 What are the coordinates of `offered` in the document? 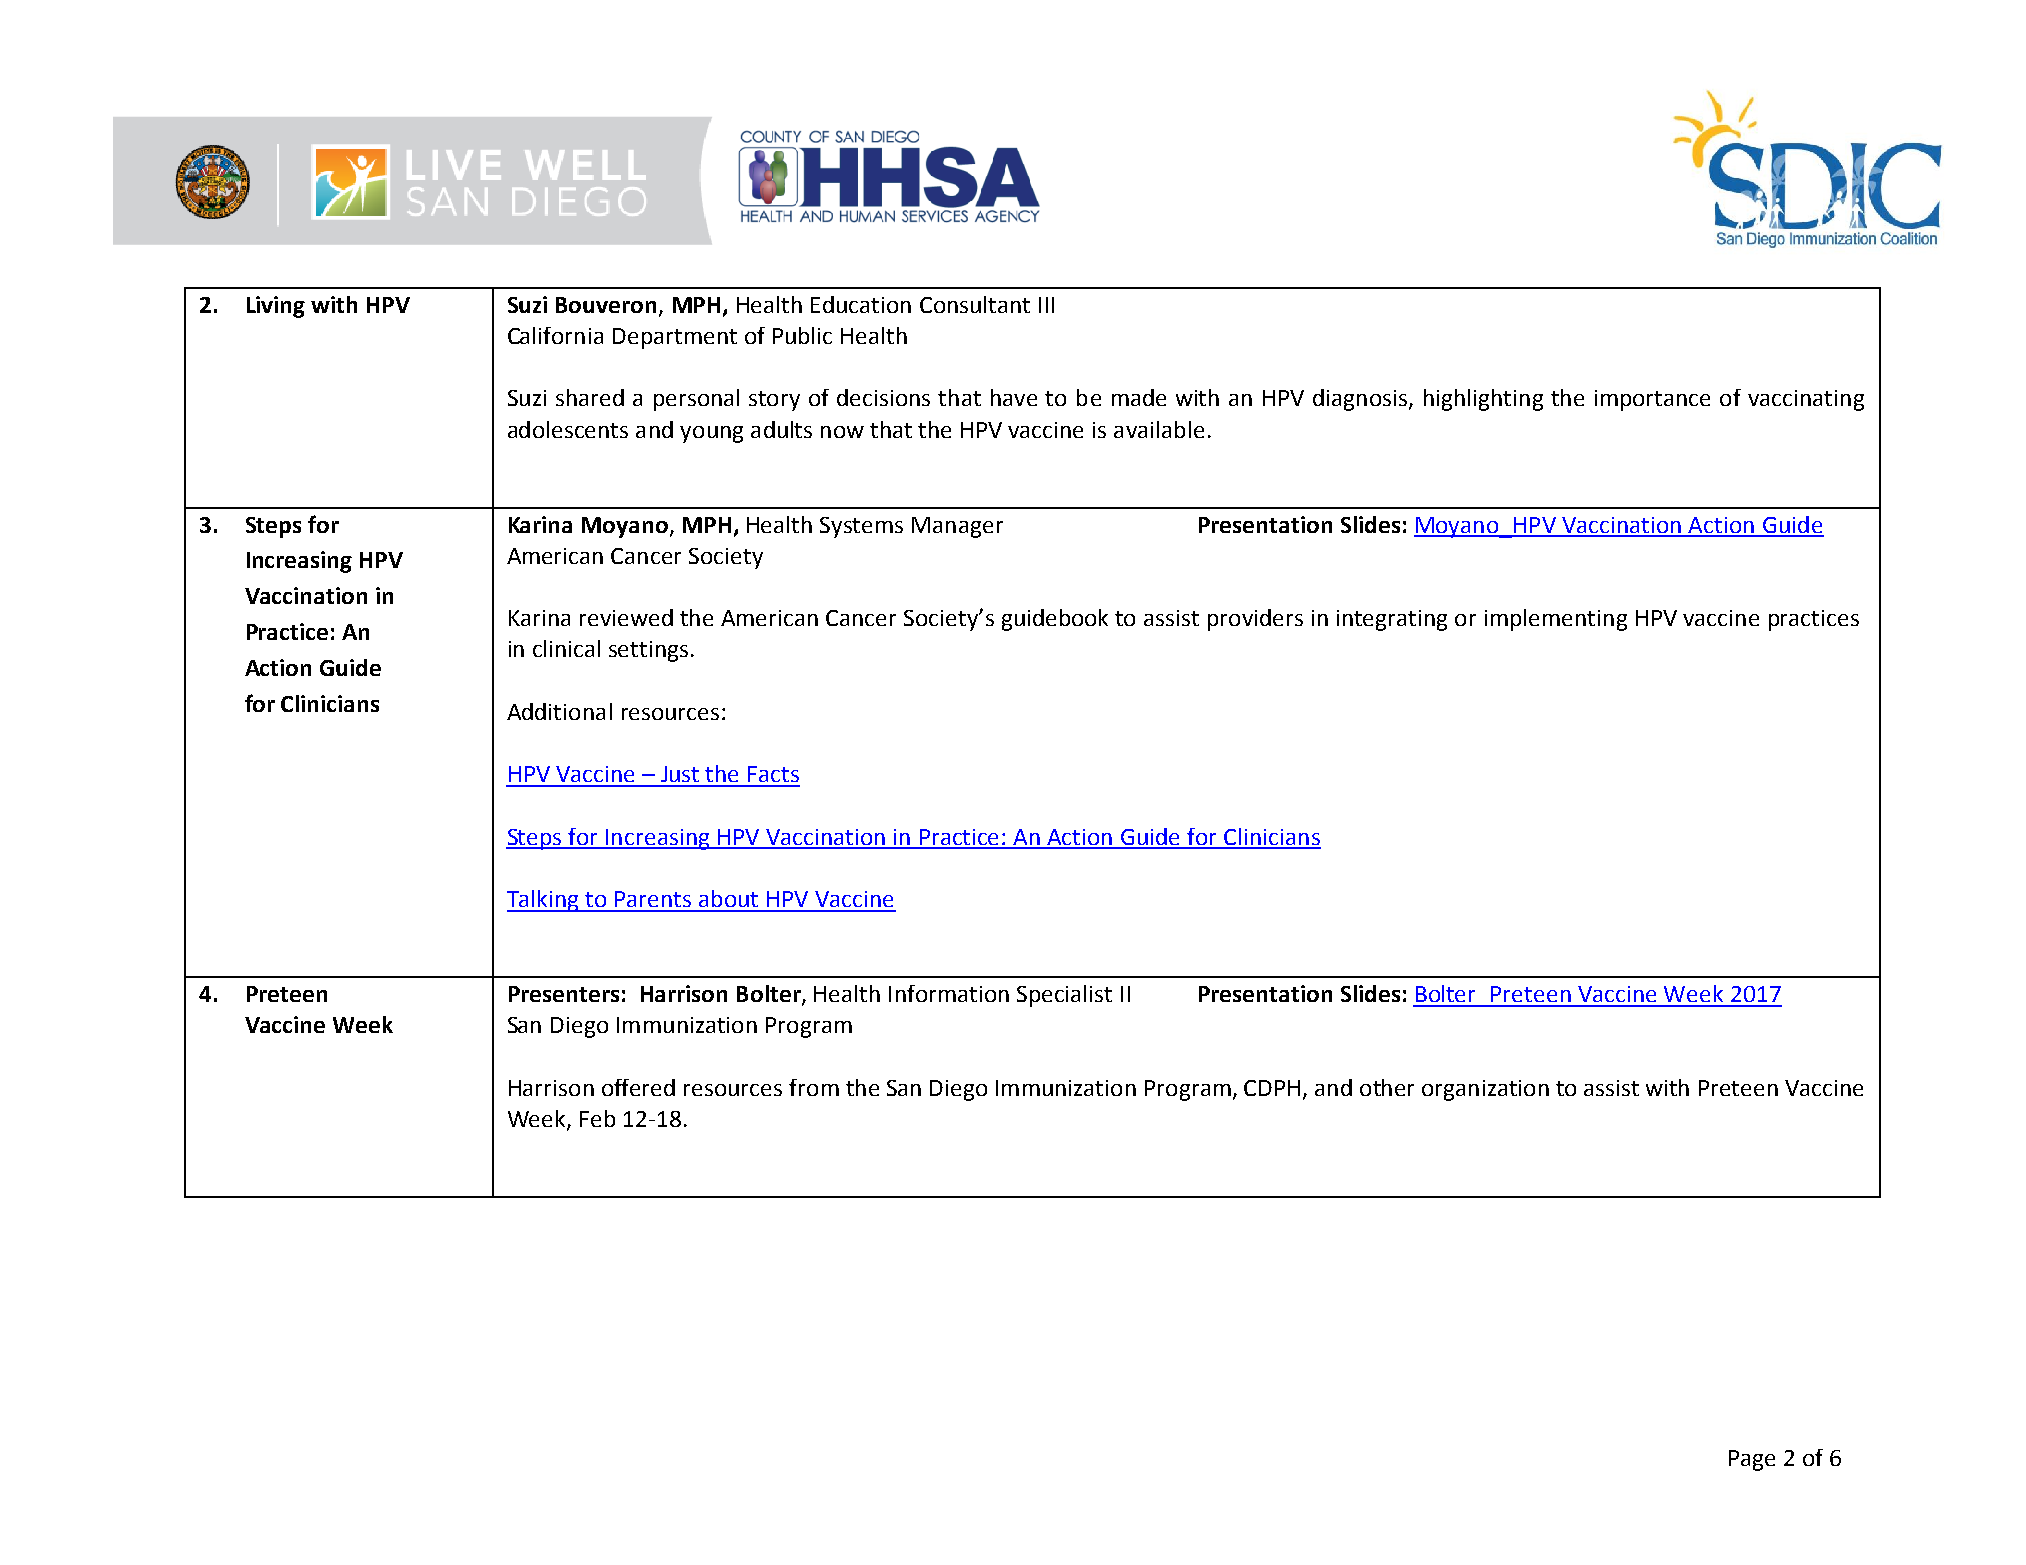 It's located at (638, 1087).
